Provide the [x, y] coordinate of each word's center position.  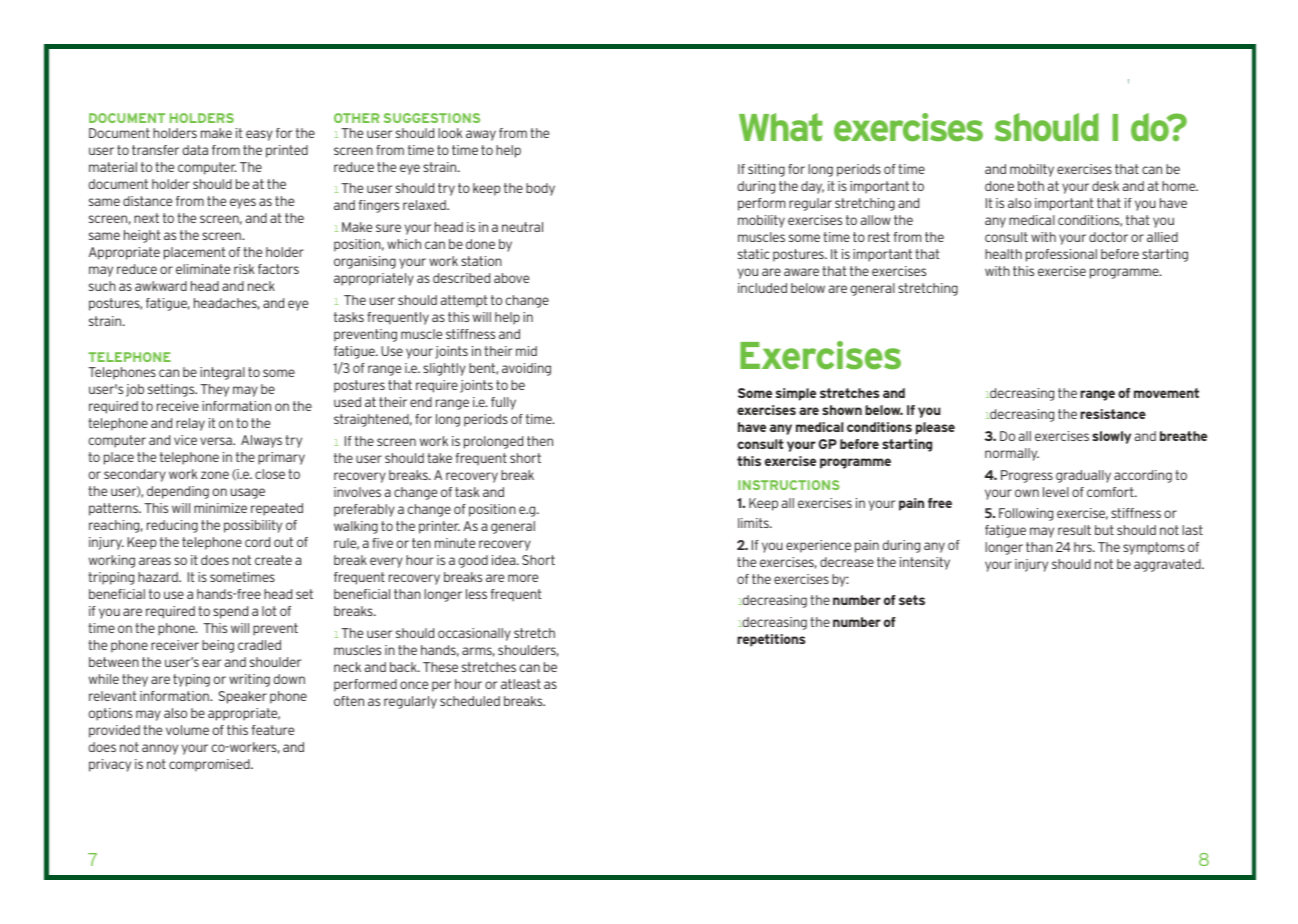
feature [273, 730]
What [781, 127]
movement [1166, 393]
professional [1061, 255]
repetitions [771, 640]
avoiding [526, 369]
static [754, 254]
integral [222, 373]
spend [230, 612]
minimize [220, 508]
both [1031, 186]
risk [244, 269]
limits [754, 523]
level [1056, 492]
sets [912, 600]
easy [259, 135]
